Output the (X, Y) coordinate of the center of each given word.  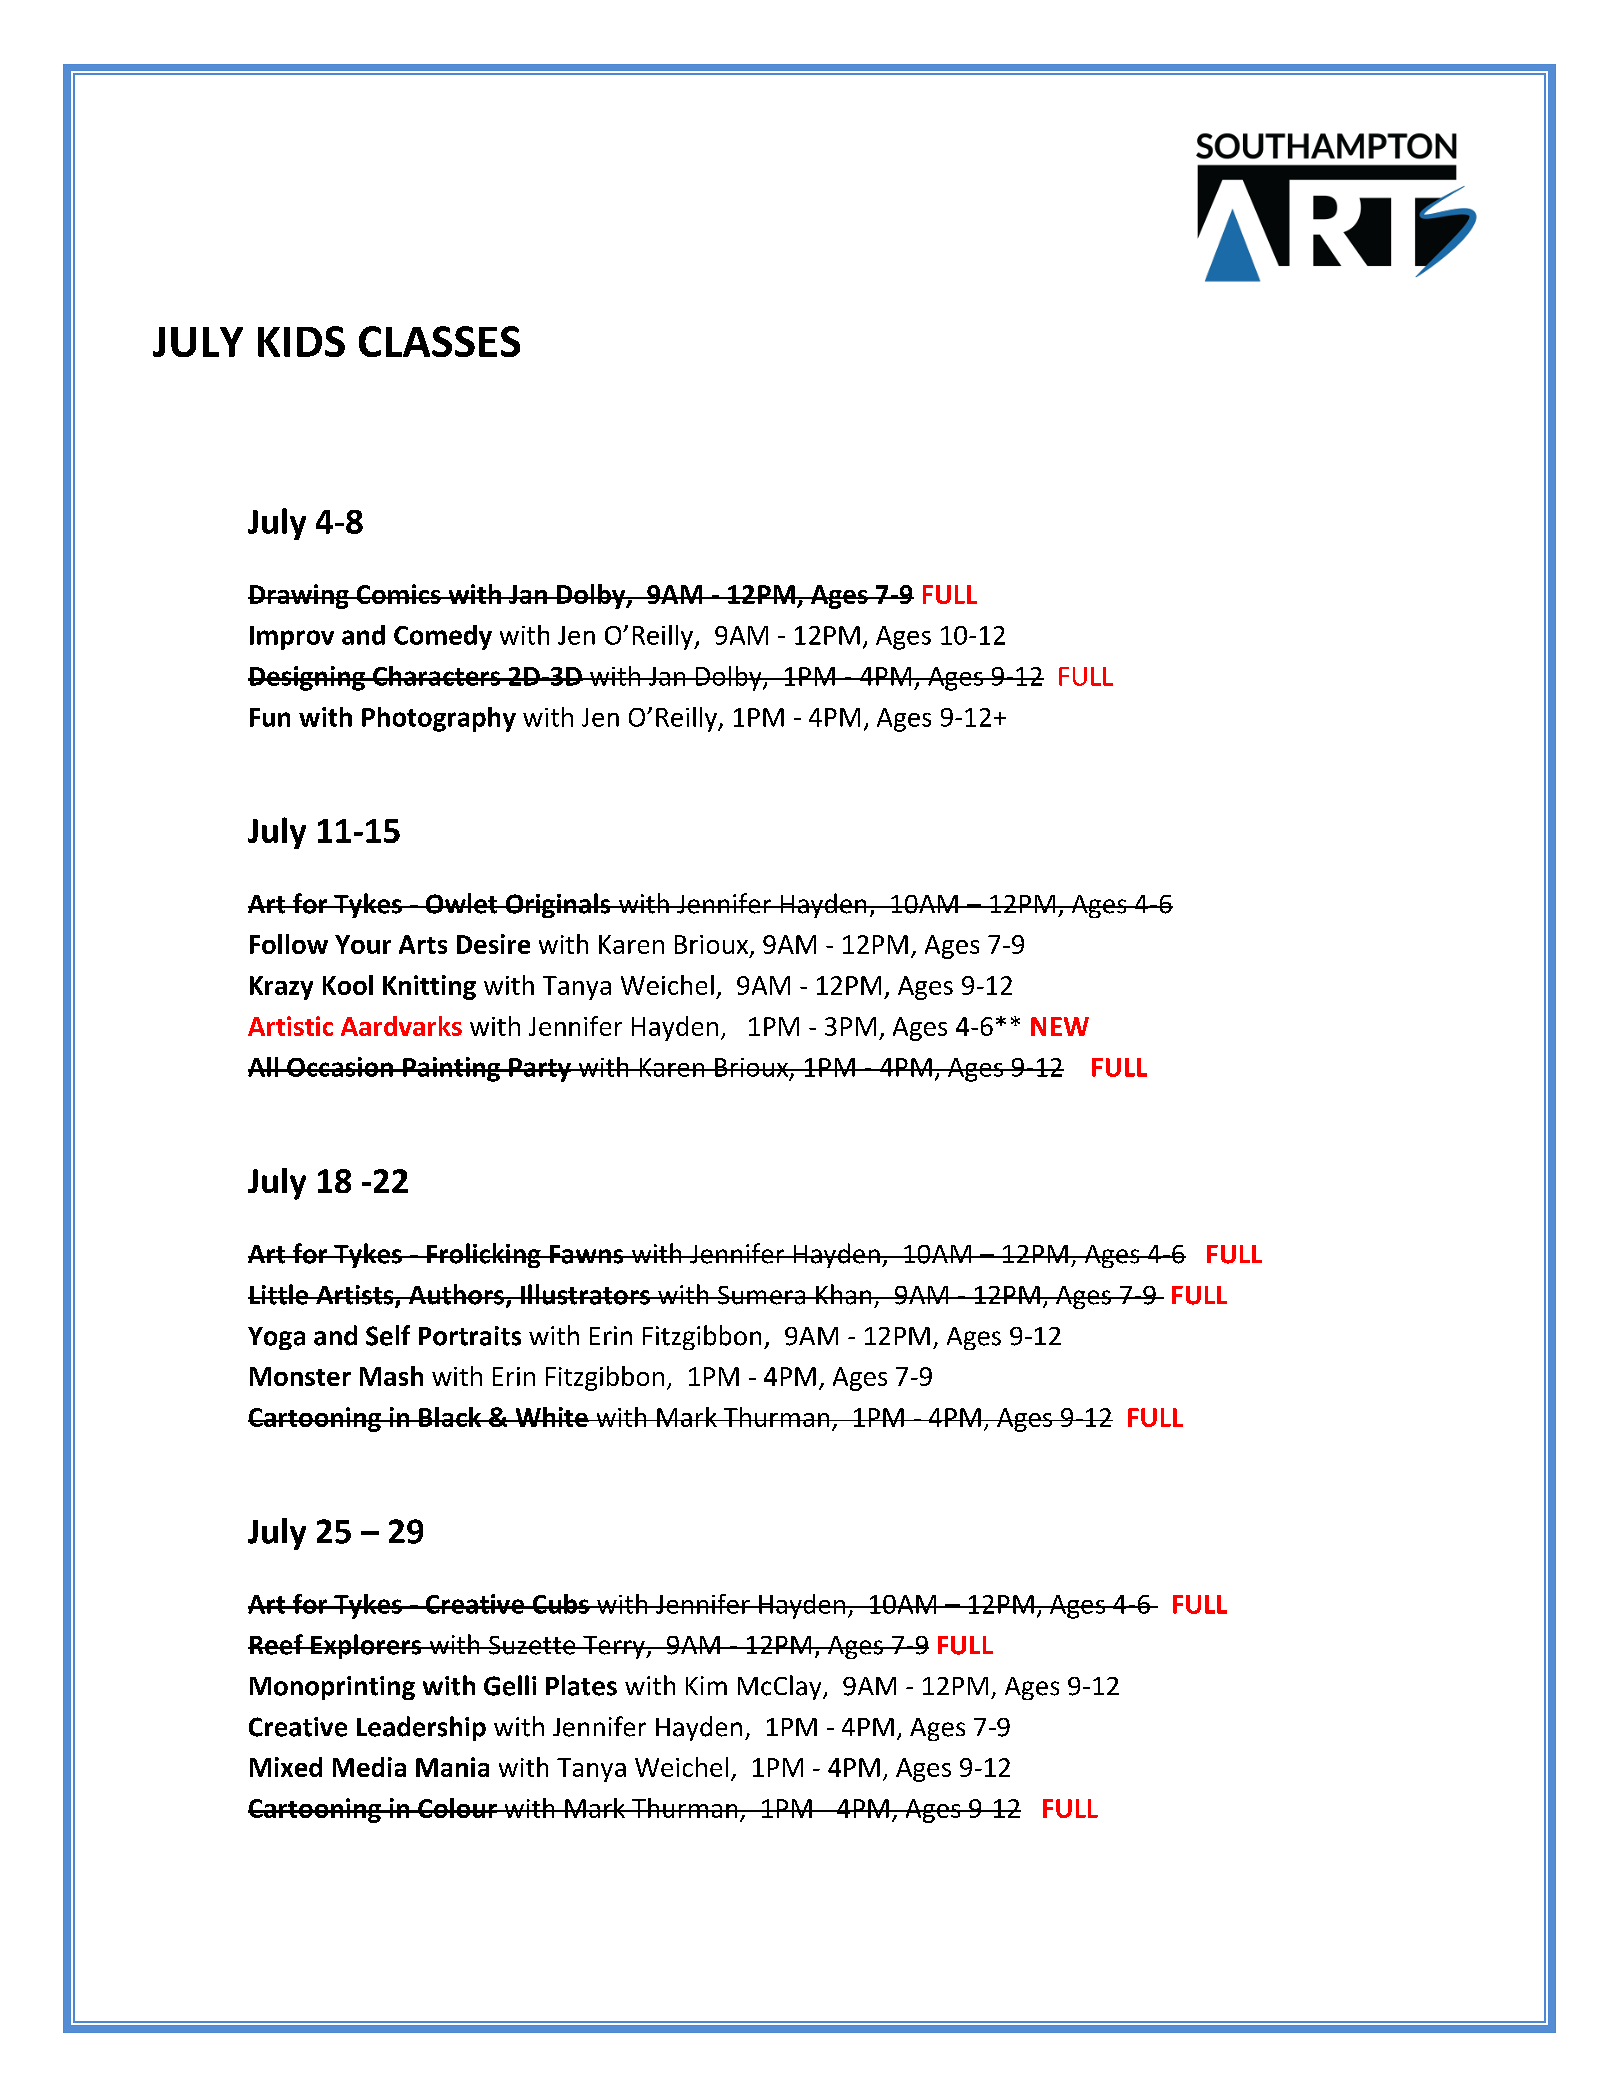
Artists (355, 1296)
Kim (706, 1685)
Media (369, 1767)
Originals (558, 905)
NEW (1060, 1026)
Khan (844, 1294)
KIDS (301, 341)
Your (363, 944)
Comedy (443, 637)
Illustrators (585, 1294)
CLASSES (439, 341)
